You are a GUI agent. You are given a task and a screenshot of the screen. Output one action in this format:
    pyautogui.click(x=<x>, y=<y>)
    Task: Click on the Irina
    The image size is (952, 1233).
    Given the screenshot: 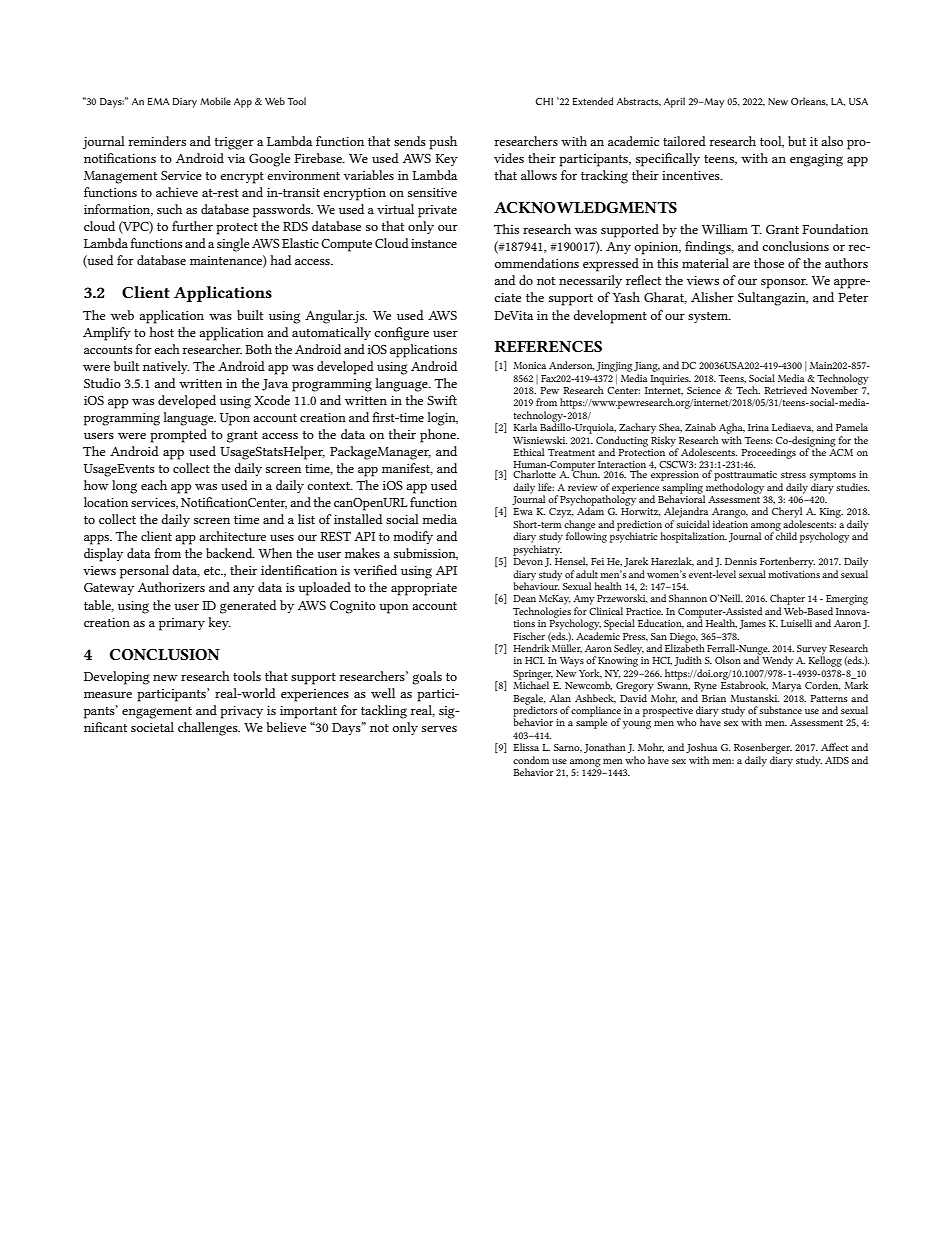 What is the action you would take?
    pyautogui.click(x=758, y=427)
